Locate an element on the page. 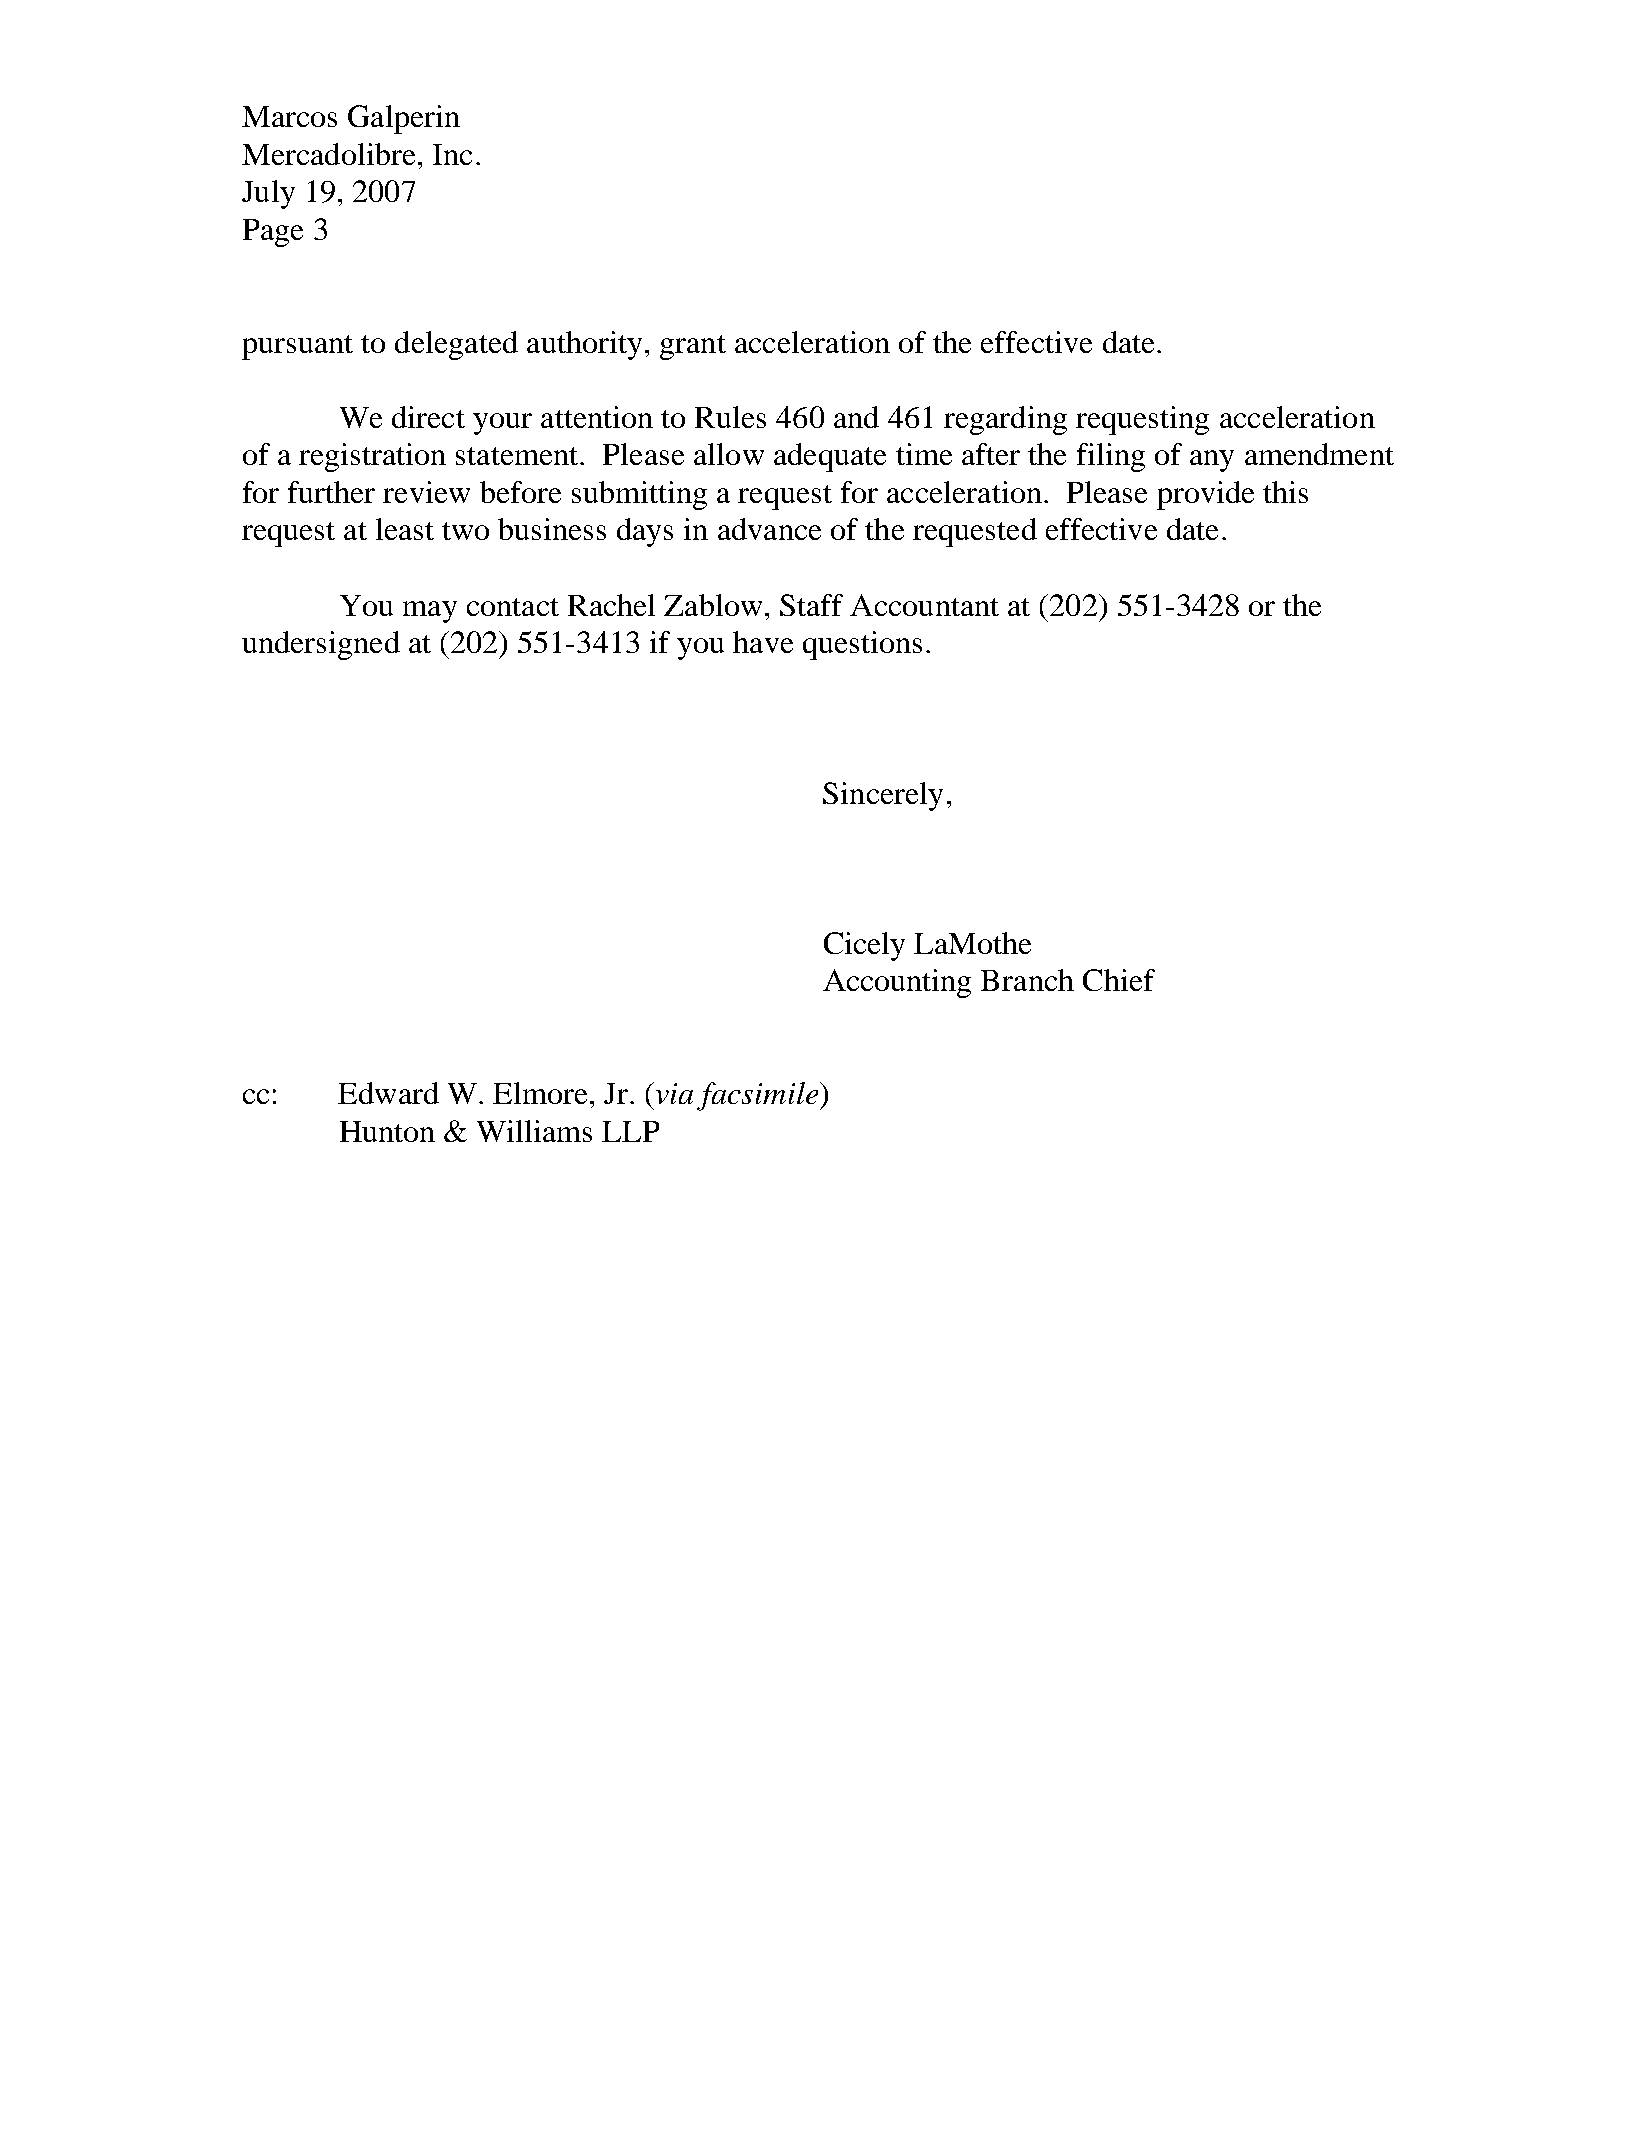  Marcos is located at coordinates (289, 116).
